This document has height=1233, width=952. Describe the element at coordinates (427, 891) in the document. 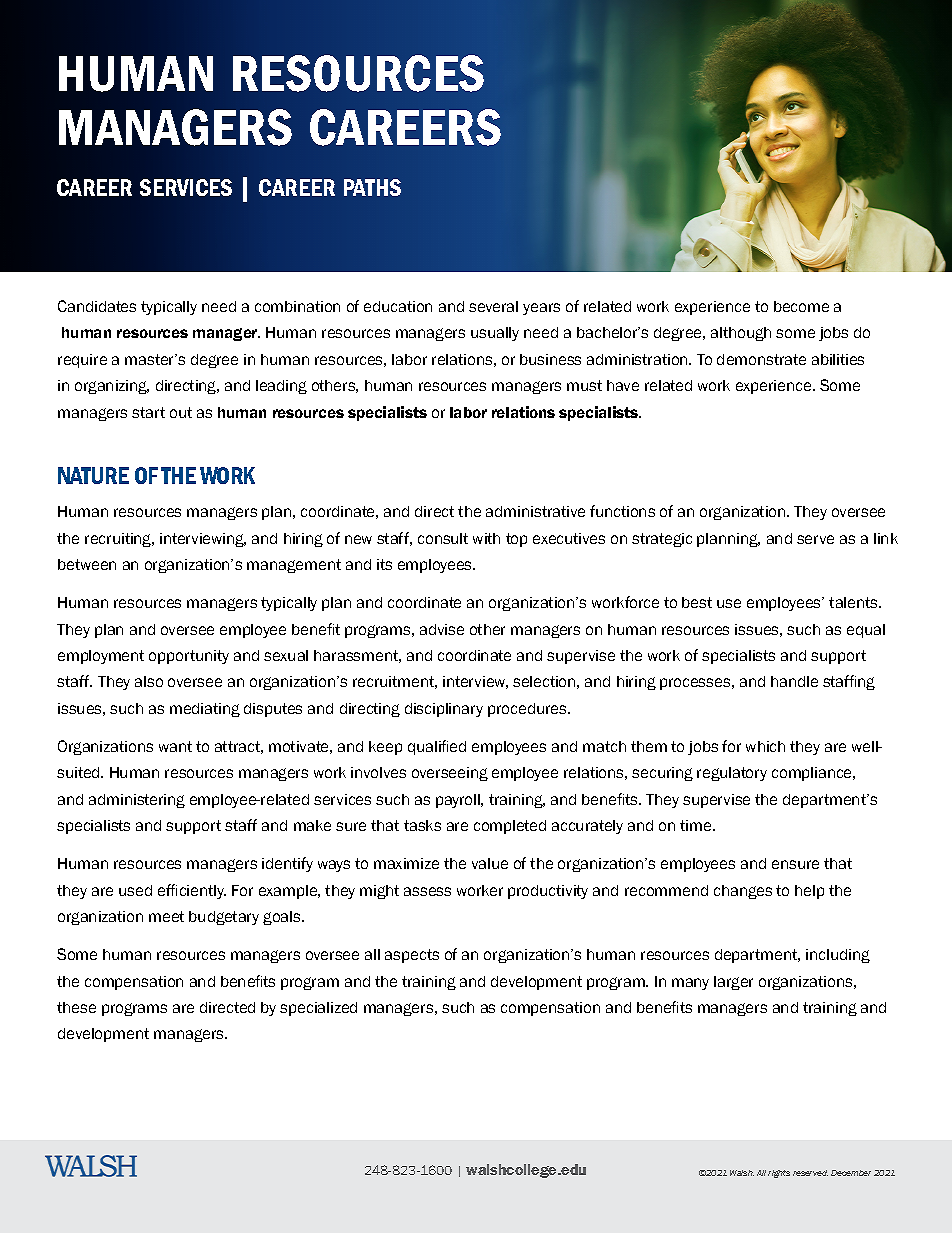

I see `assess` at that location.
